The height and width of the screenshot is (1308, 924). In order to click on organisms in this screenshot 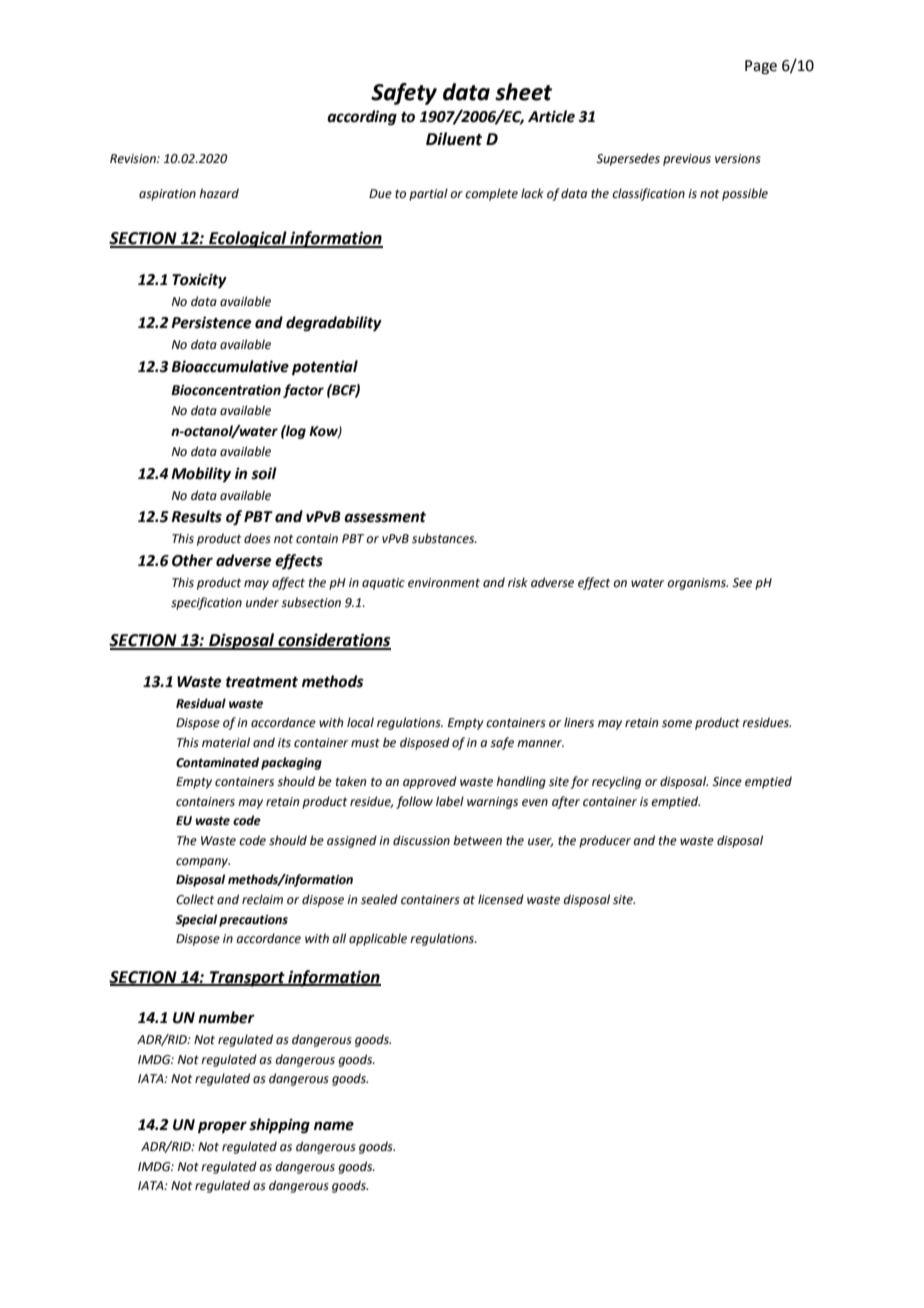, I will do `click(697, 584)`.
